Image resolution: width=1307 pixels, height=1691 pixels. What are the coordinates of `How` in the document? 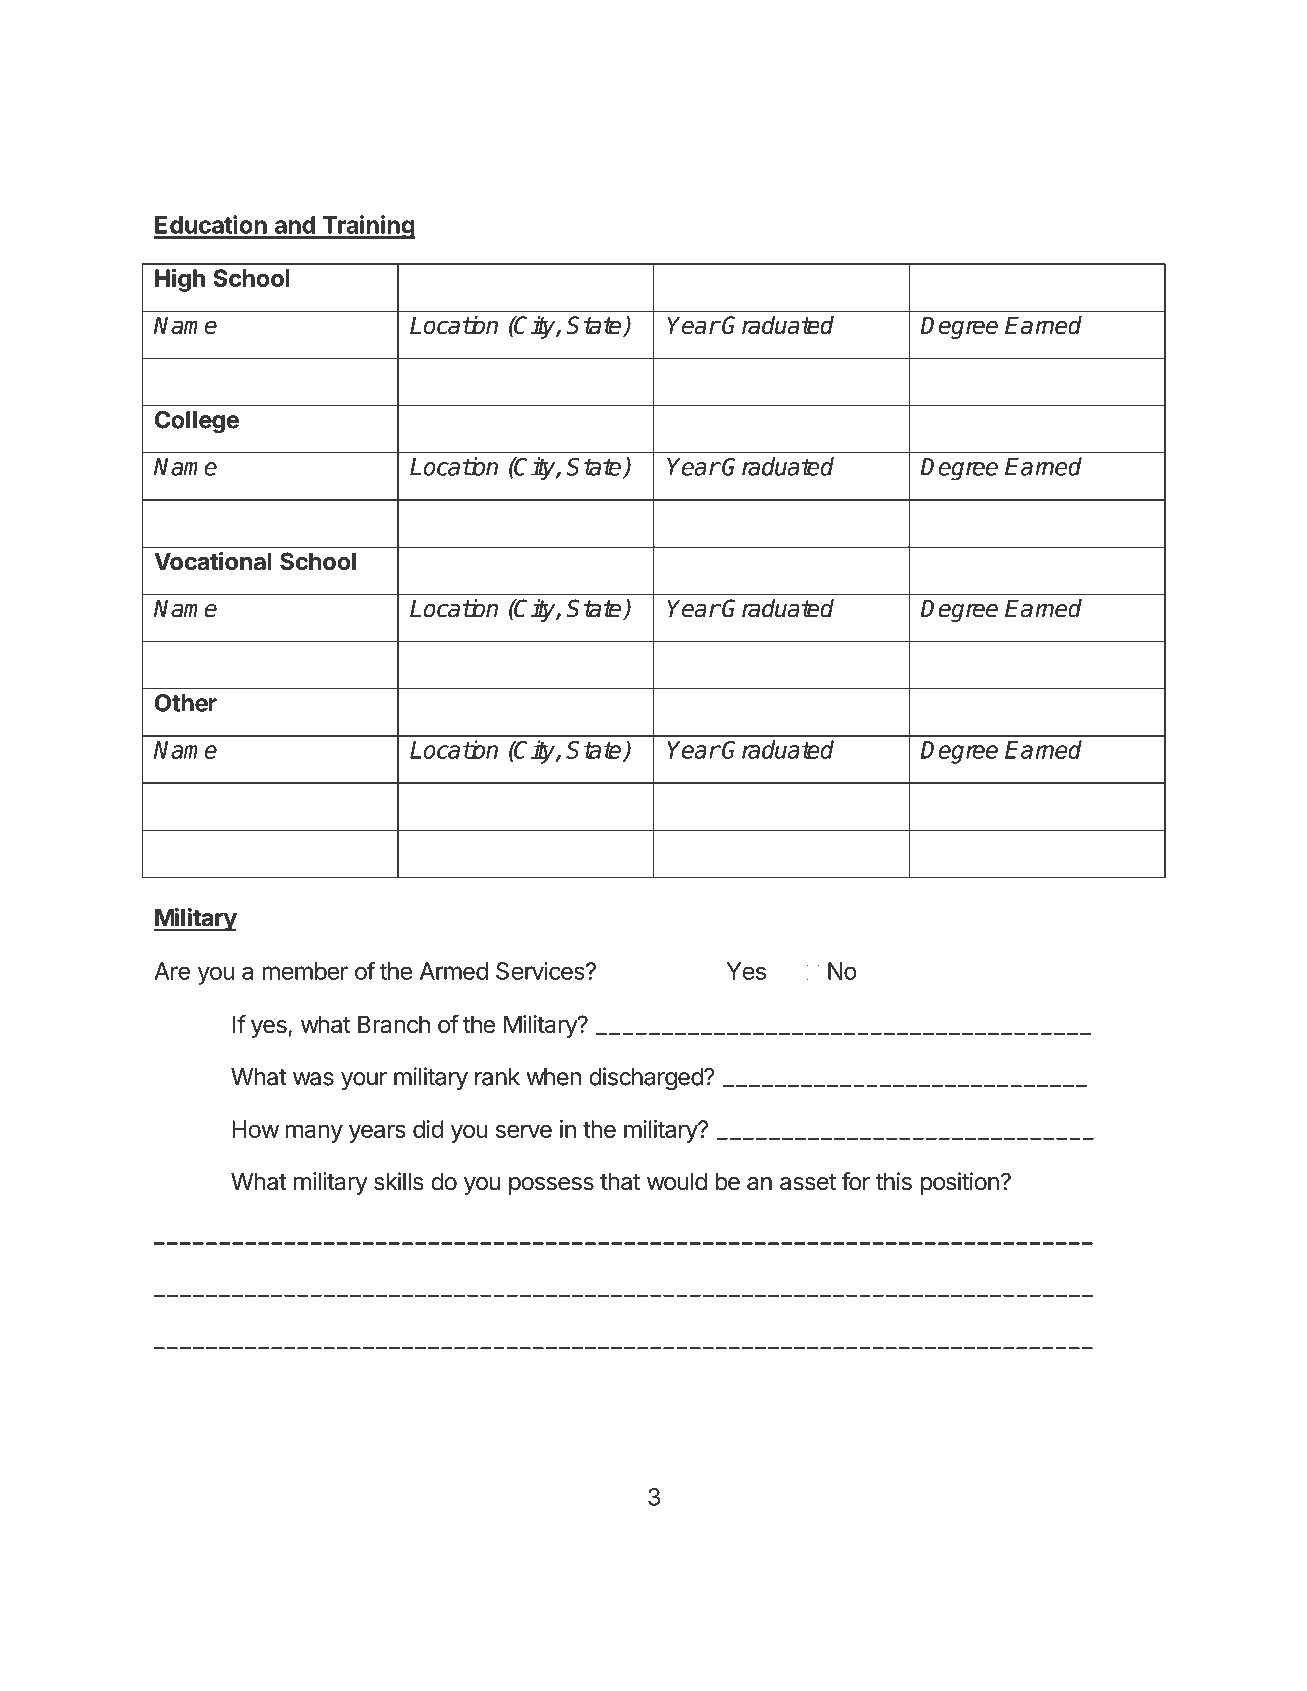 It's located at (255, 1129).
